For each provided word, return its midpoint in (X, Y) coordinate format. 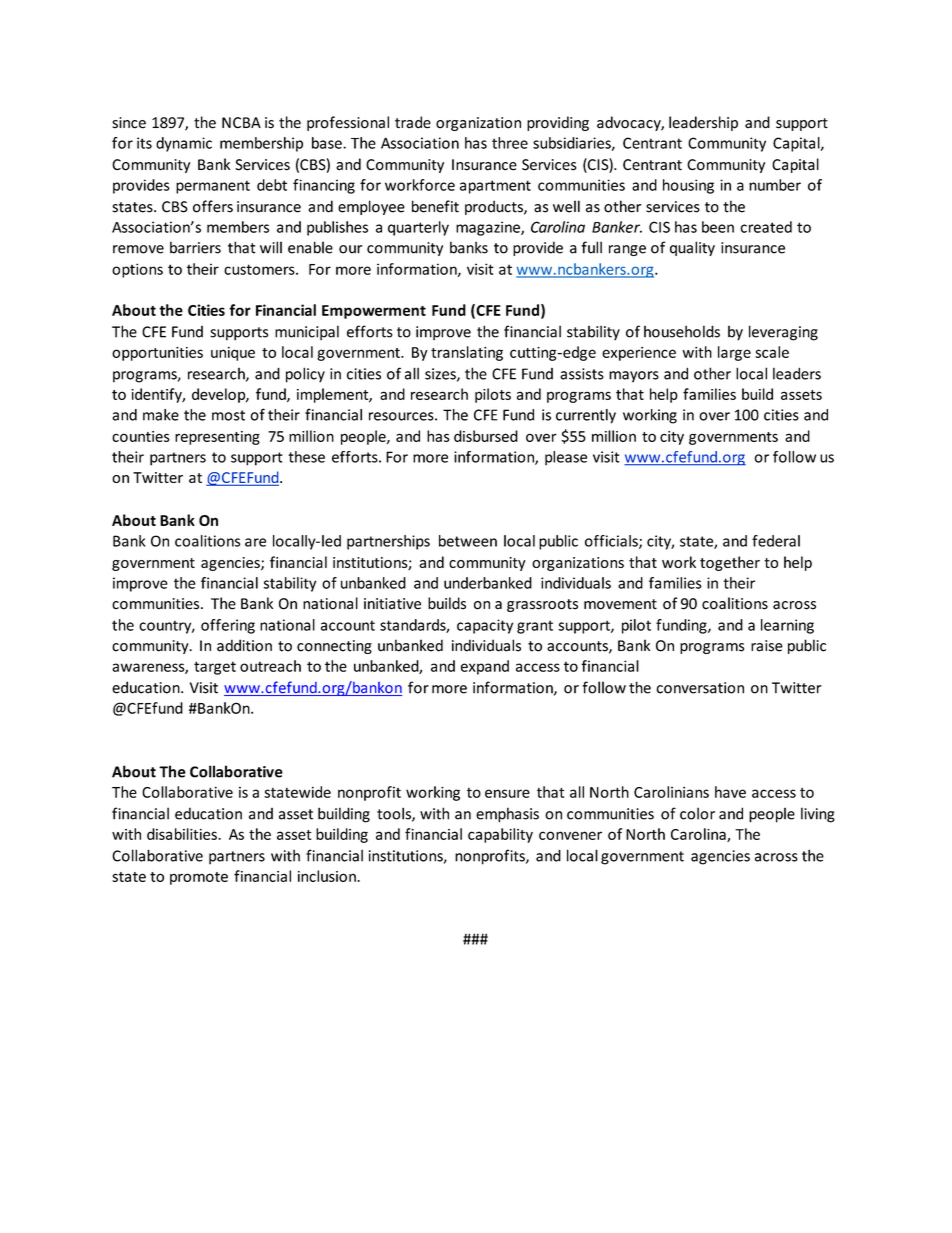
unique (233, 354)
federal (776, 541)
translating (467, 353)
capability (500, 835)
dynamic (184, 144)
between (468, 541)
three (510, 143)
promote (199, 878)
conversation (700, 688)
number (775, 185)
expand (485, 667)
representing (217, 438)
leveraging (783, 333)
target (215, 668)
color (697, 813)
